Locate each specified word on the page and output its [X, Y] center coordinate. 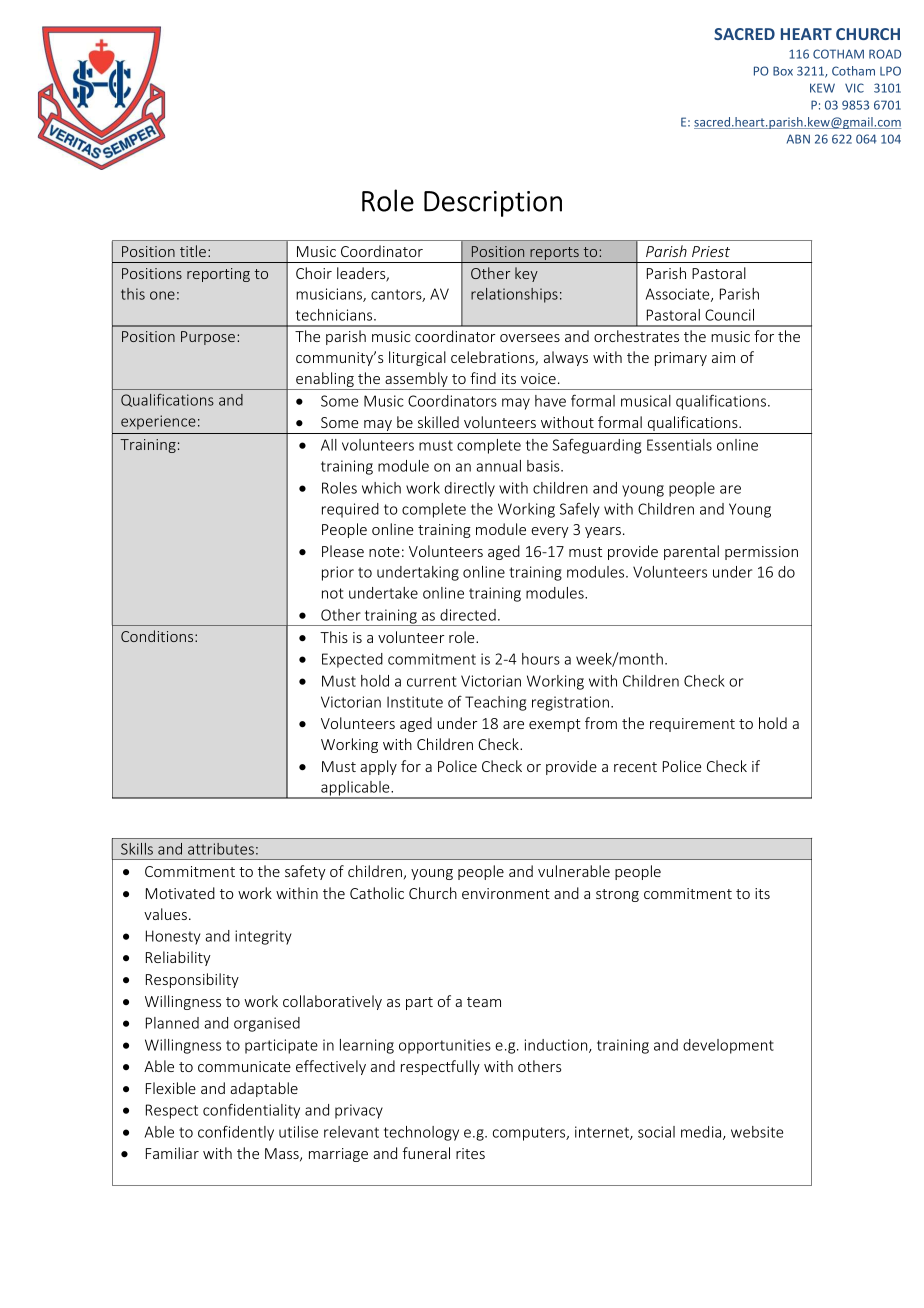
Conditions [158, 636]
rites [470, 1153]
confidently [236, 1133]
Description [493, 204]
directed [468, 615]
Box [783, 71]
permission [761, 553]
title [193, 251]
